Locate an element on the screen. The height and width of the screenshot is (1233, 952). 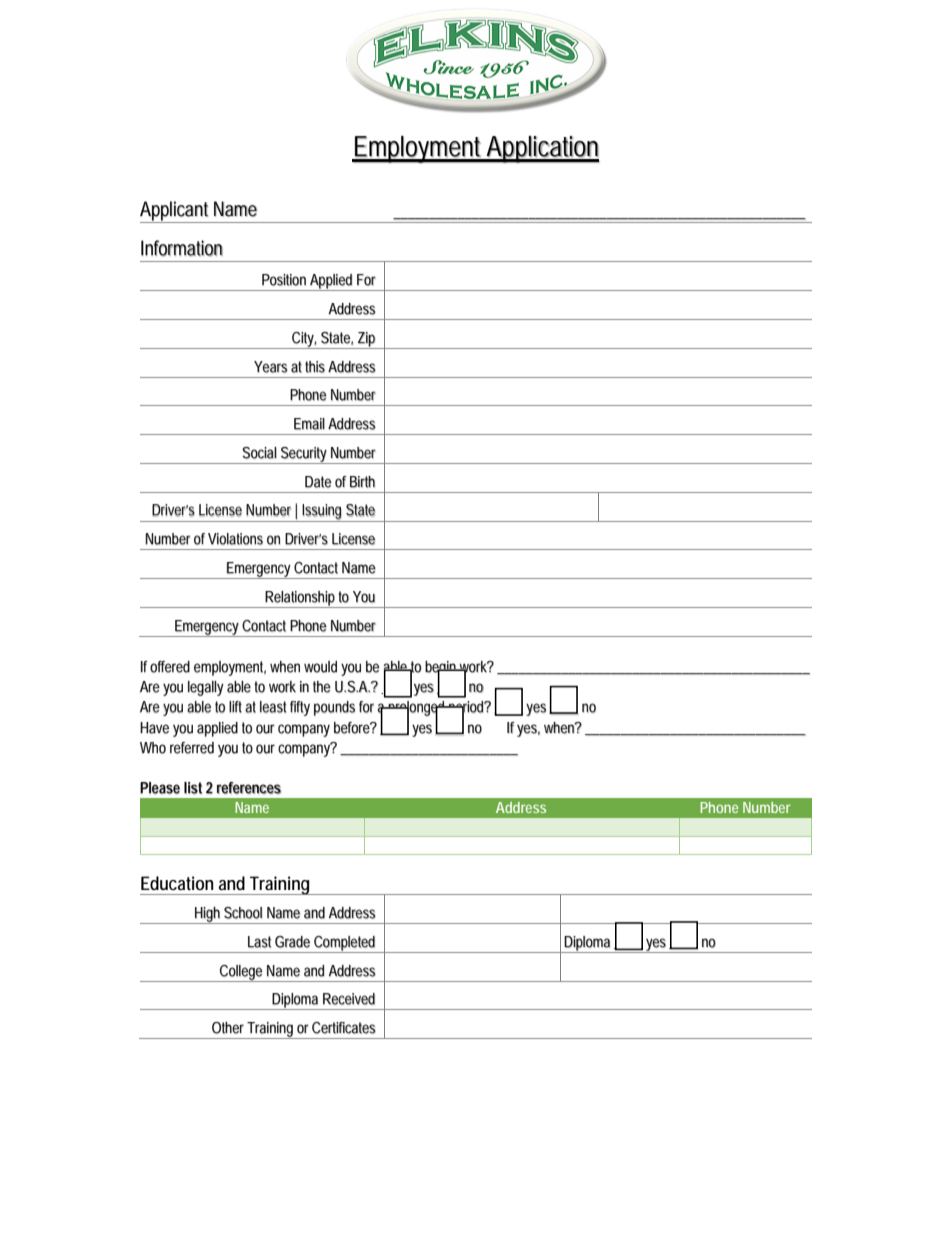
list is located at coordinates (193, 788).
